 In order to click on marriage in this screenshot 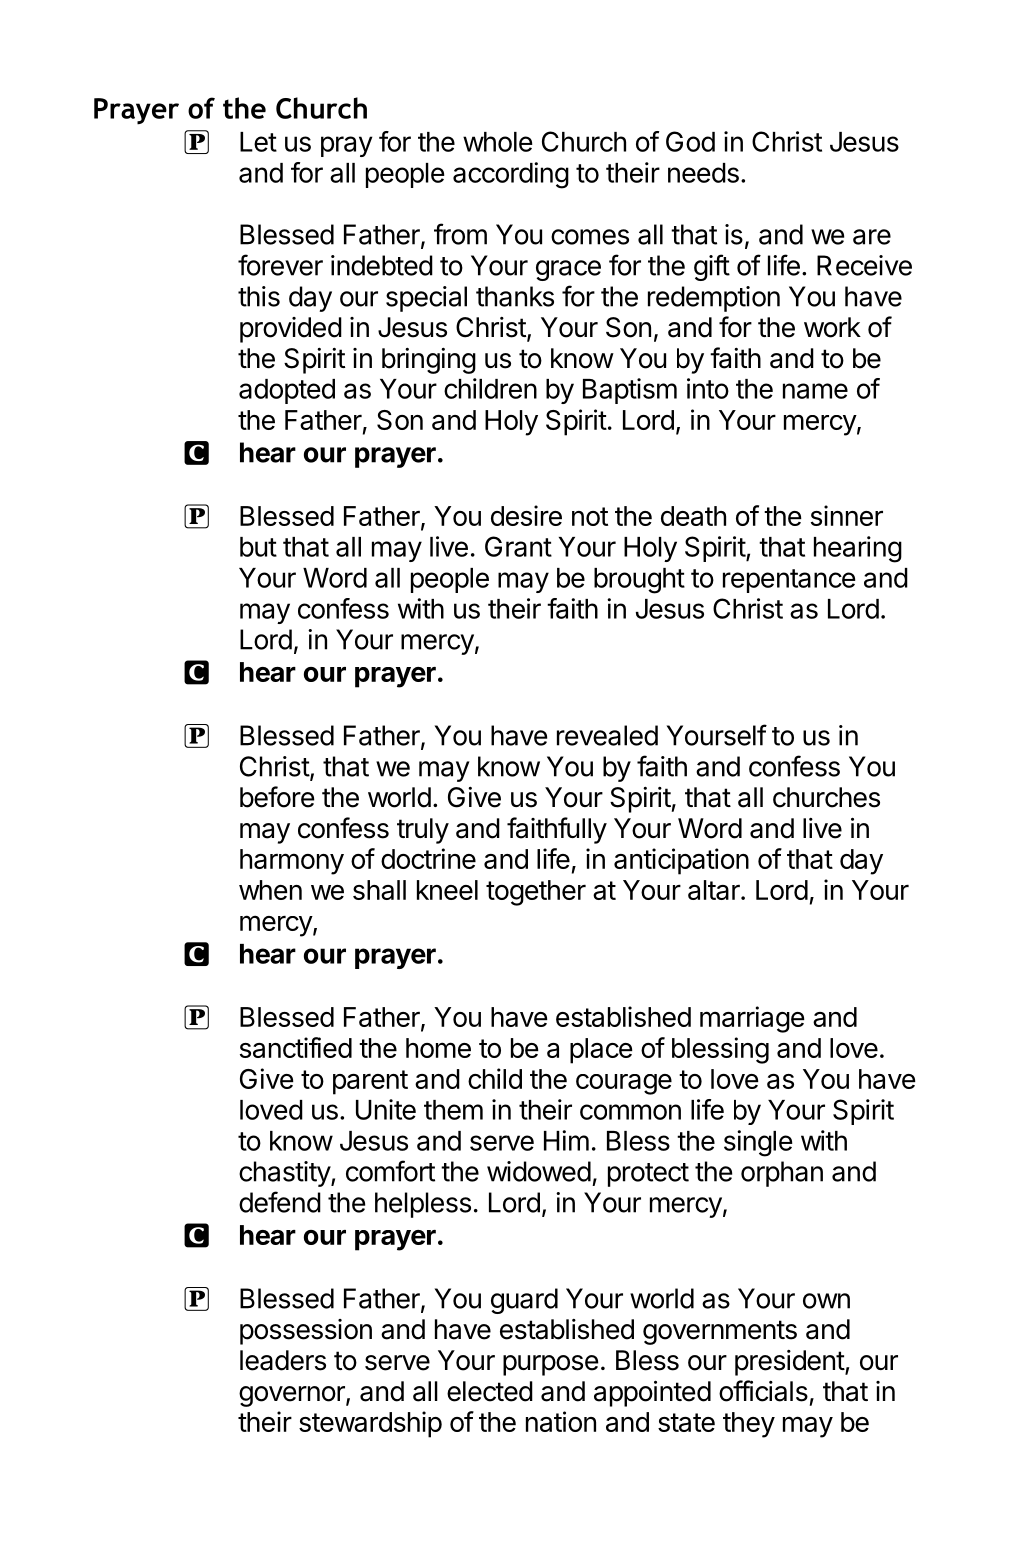, I will do `click(752, 1019)`.
